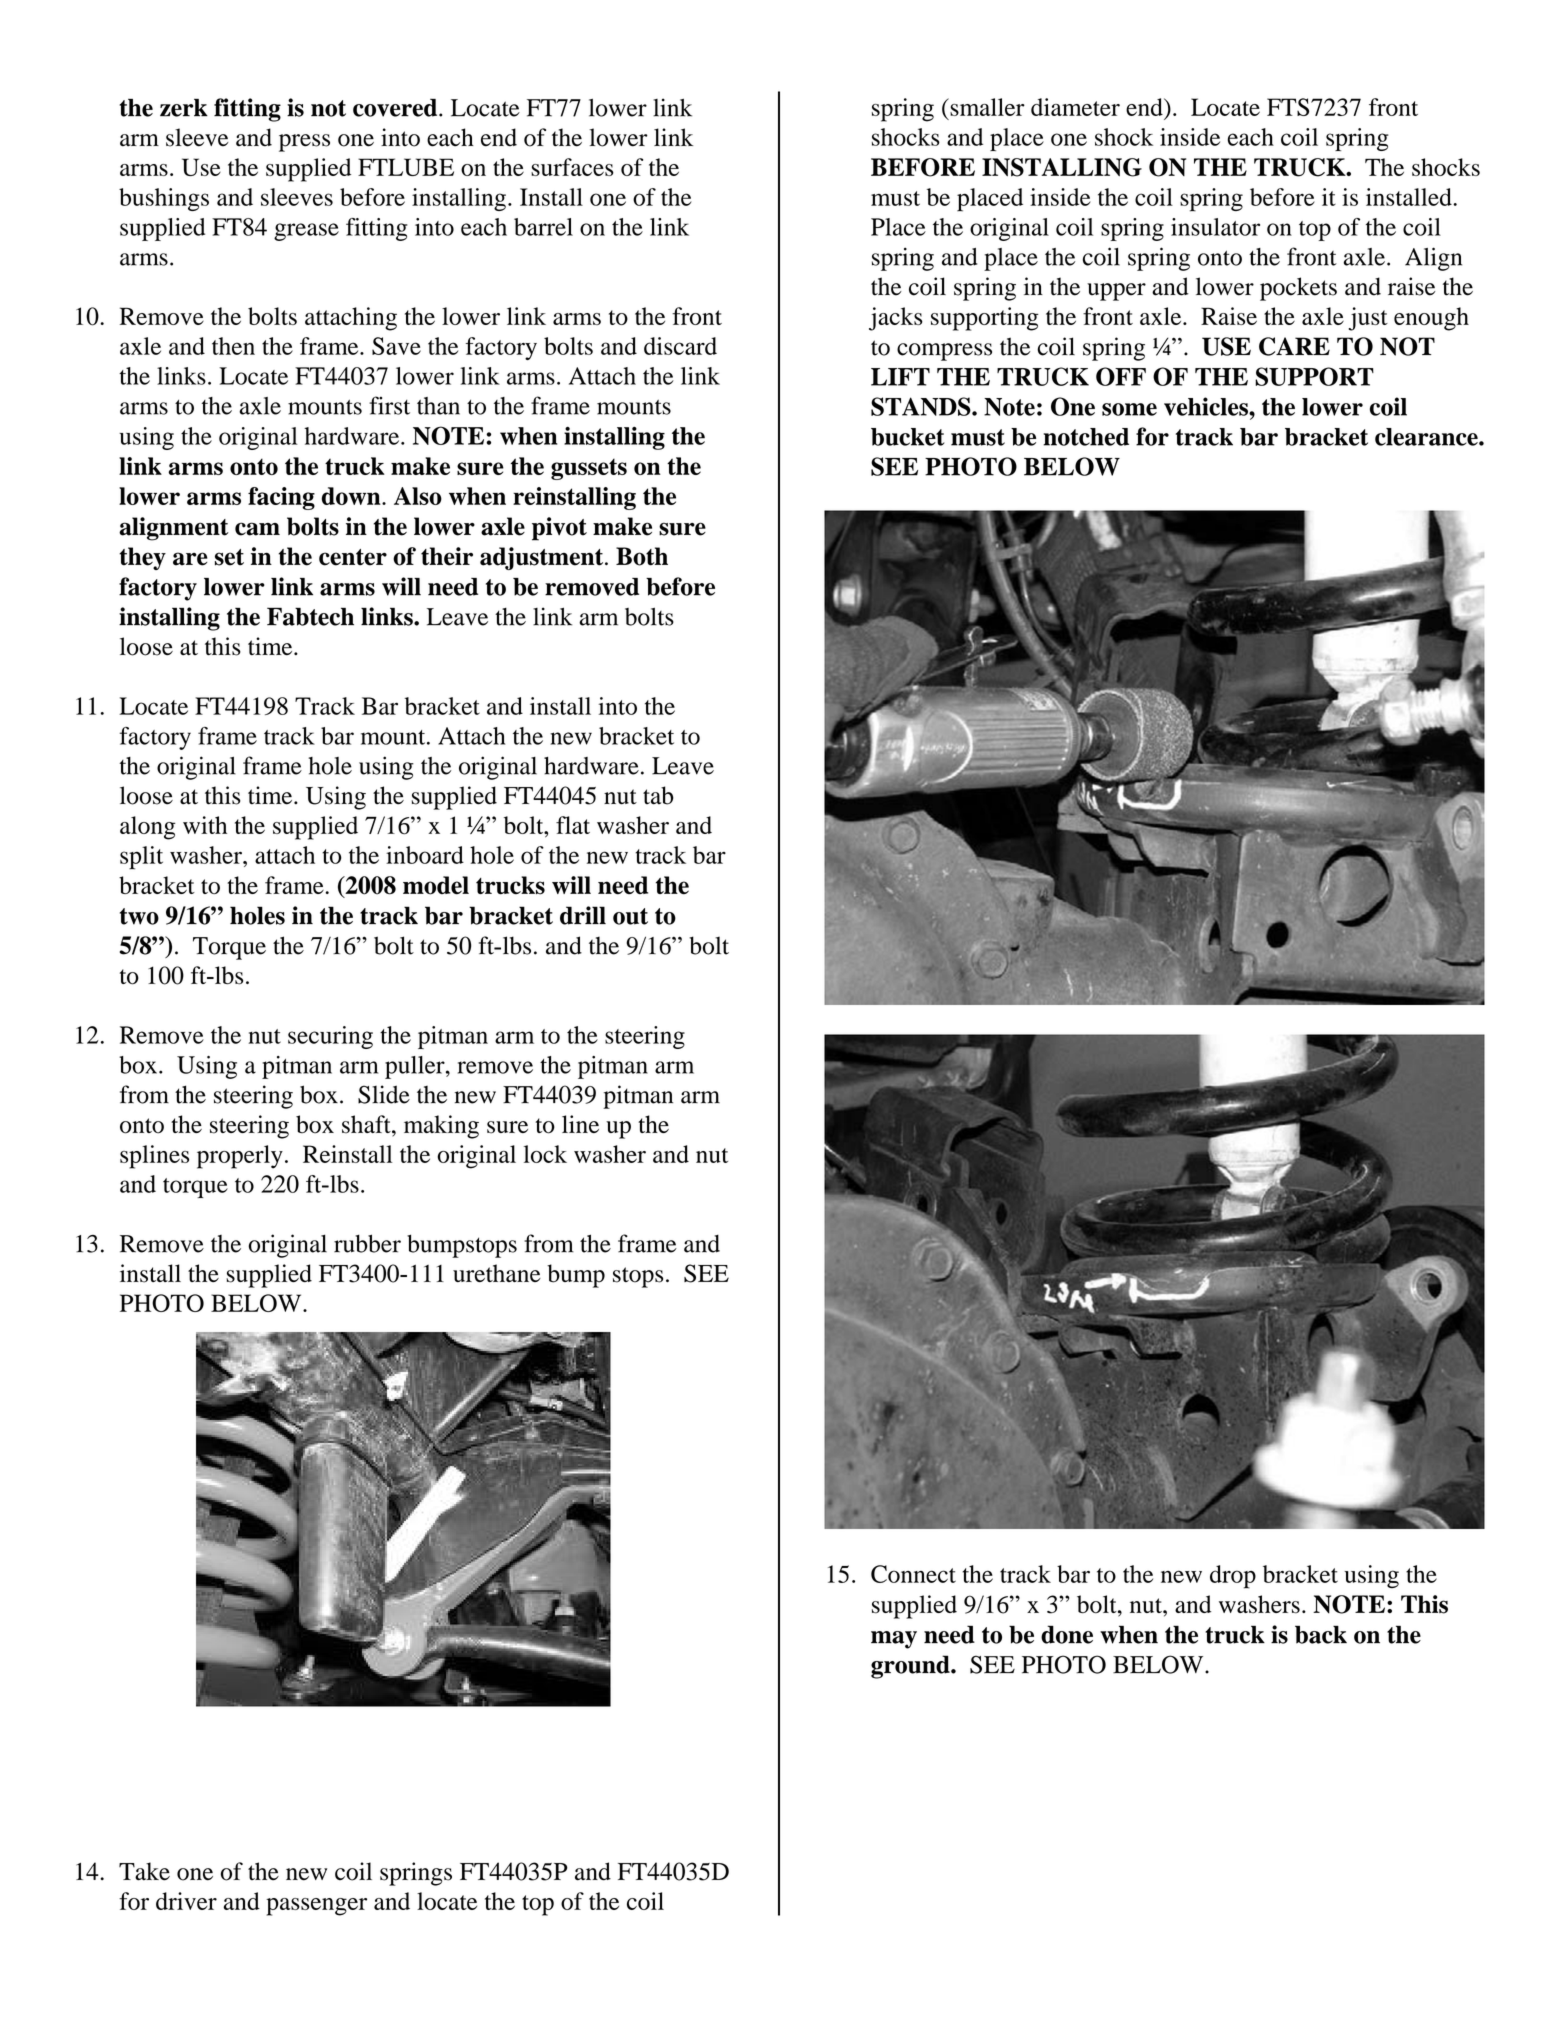 The height and width of the screenshot is (2017, 1558). Describe the element at coordinates (353, 557) in the screenshot. I see `center` at that location.
